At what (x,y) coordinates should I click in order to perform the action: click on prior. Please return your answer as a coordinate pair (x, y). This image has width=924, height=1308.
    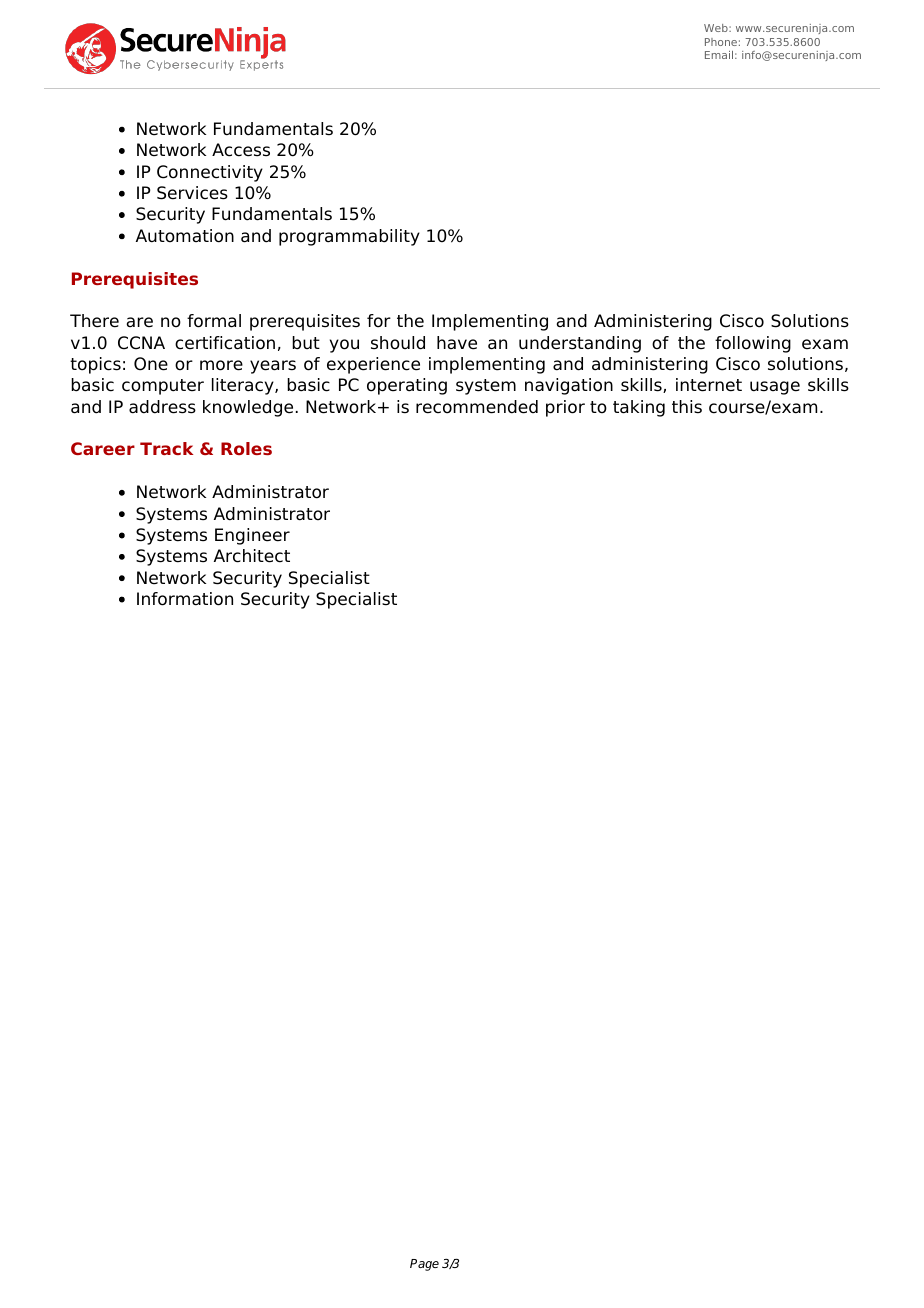
    Looking at the image, I should click on (565, 408).
